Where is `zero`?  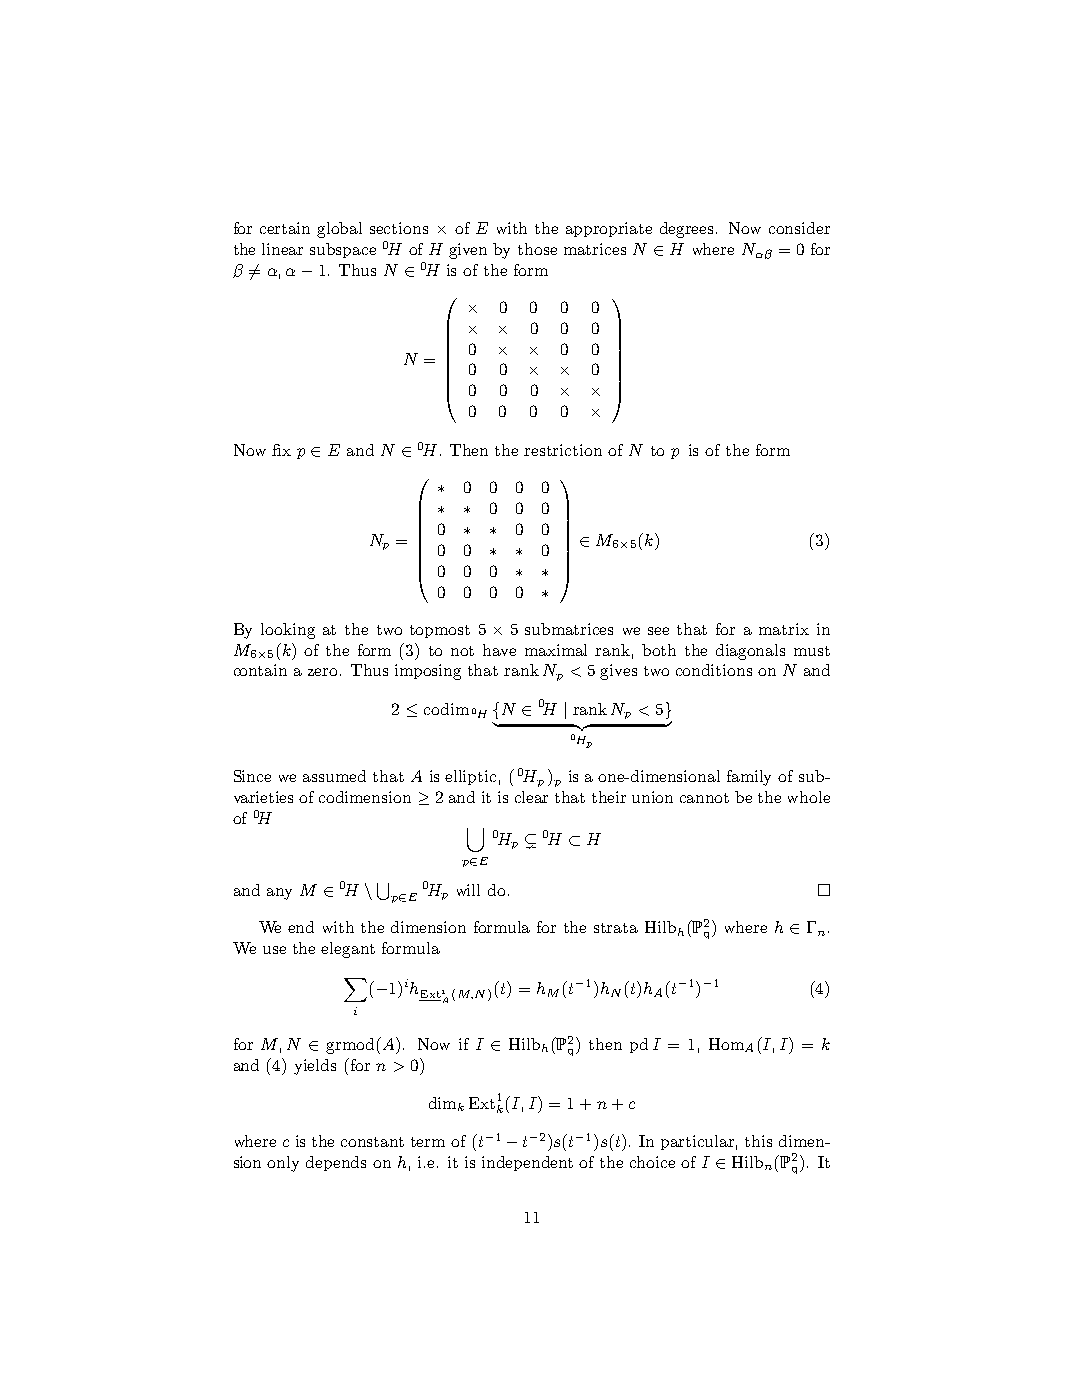
zero is located at coordinates (322, 672).
